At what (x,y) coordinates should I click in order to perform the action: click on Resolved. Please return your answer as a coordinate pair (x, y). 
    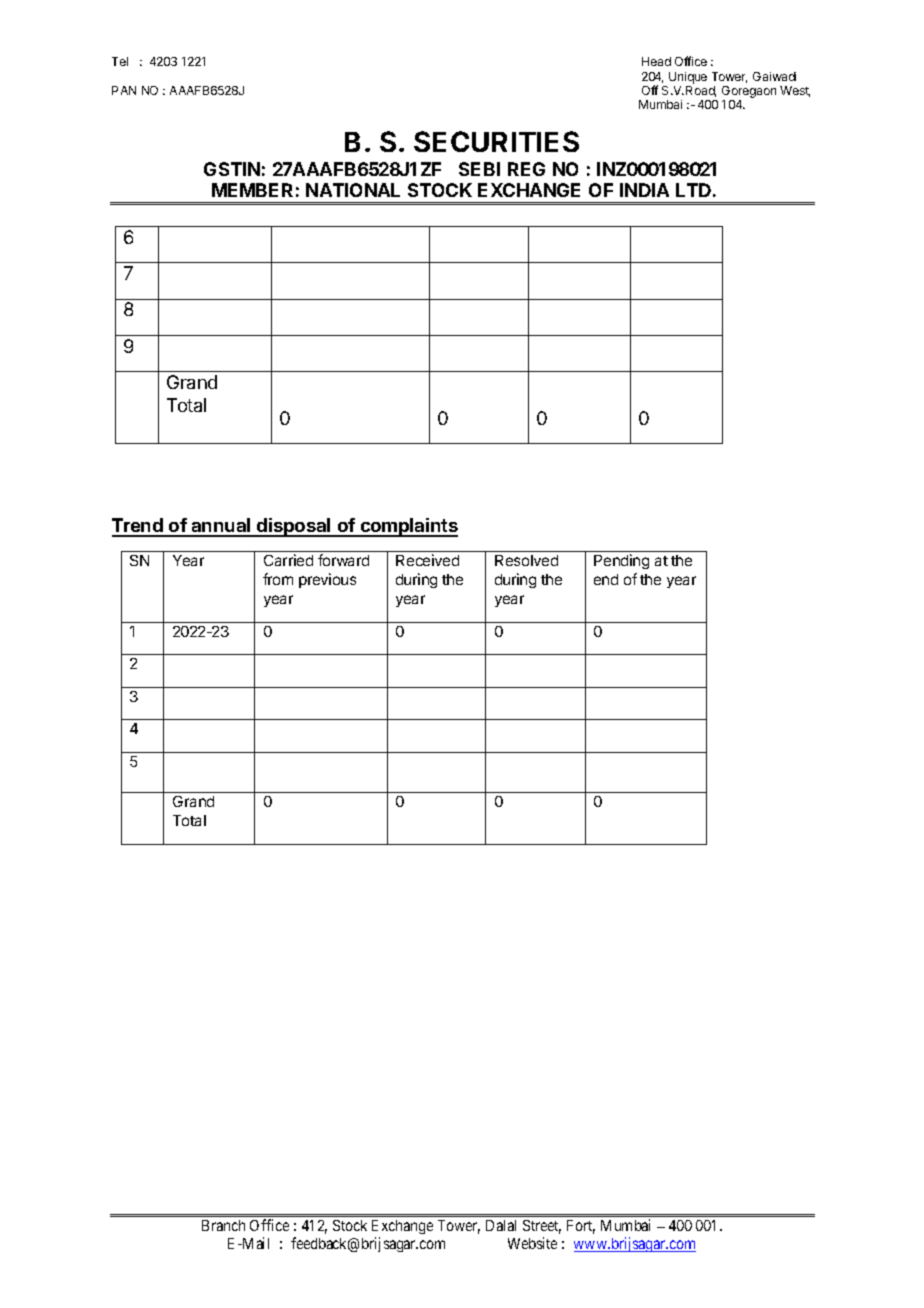
    Looking at the image, I should click on (526, 560).
